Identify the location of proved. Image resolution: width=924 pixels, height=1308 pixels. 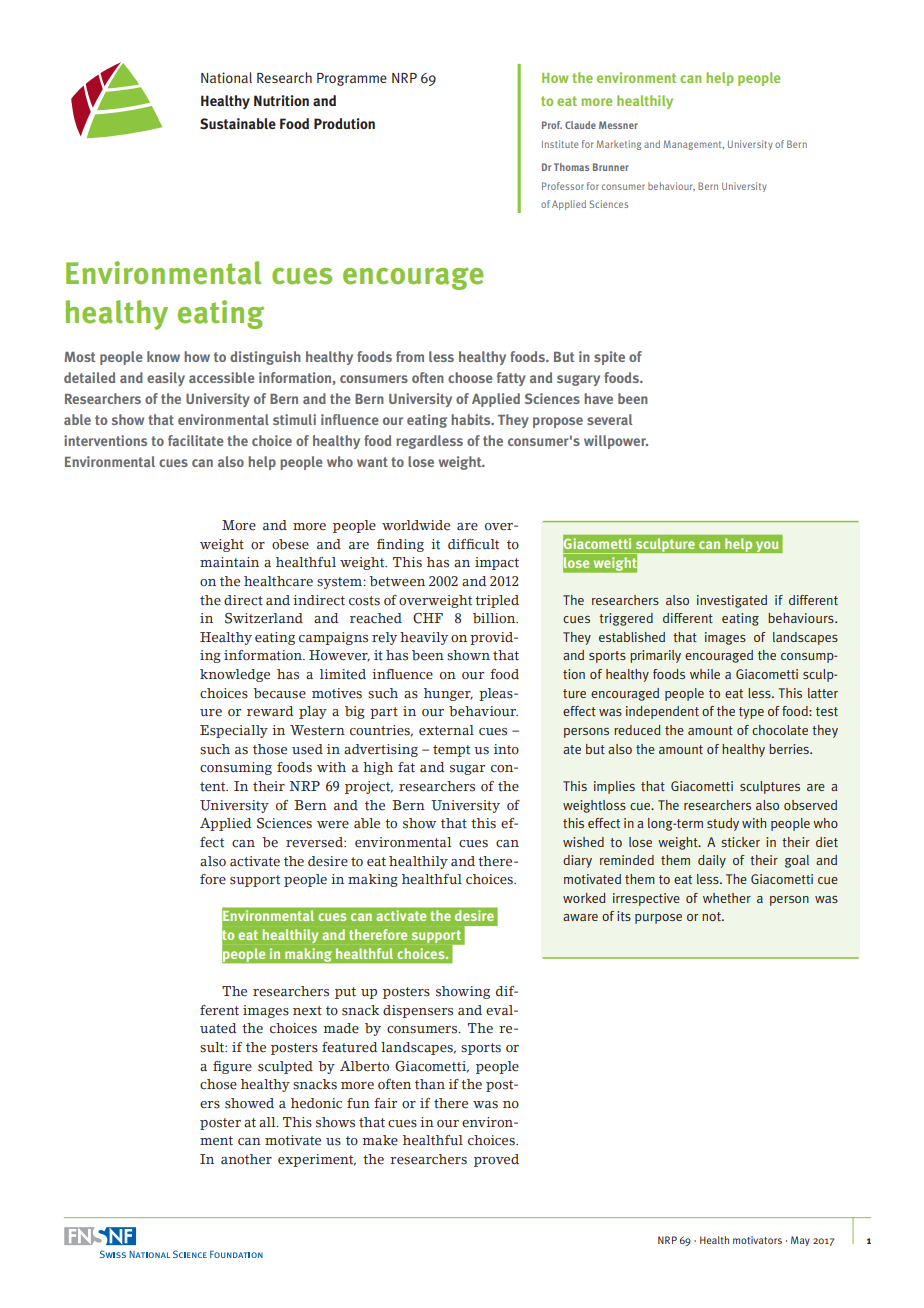
(496, 1160).
